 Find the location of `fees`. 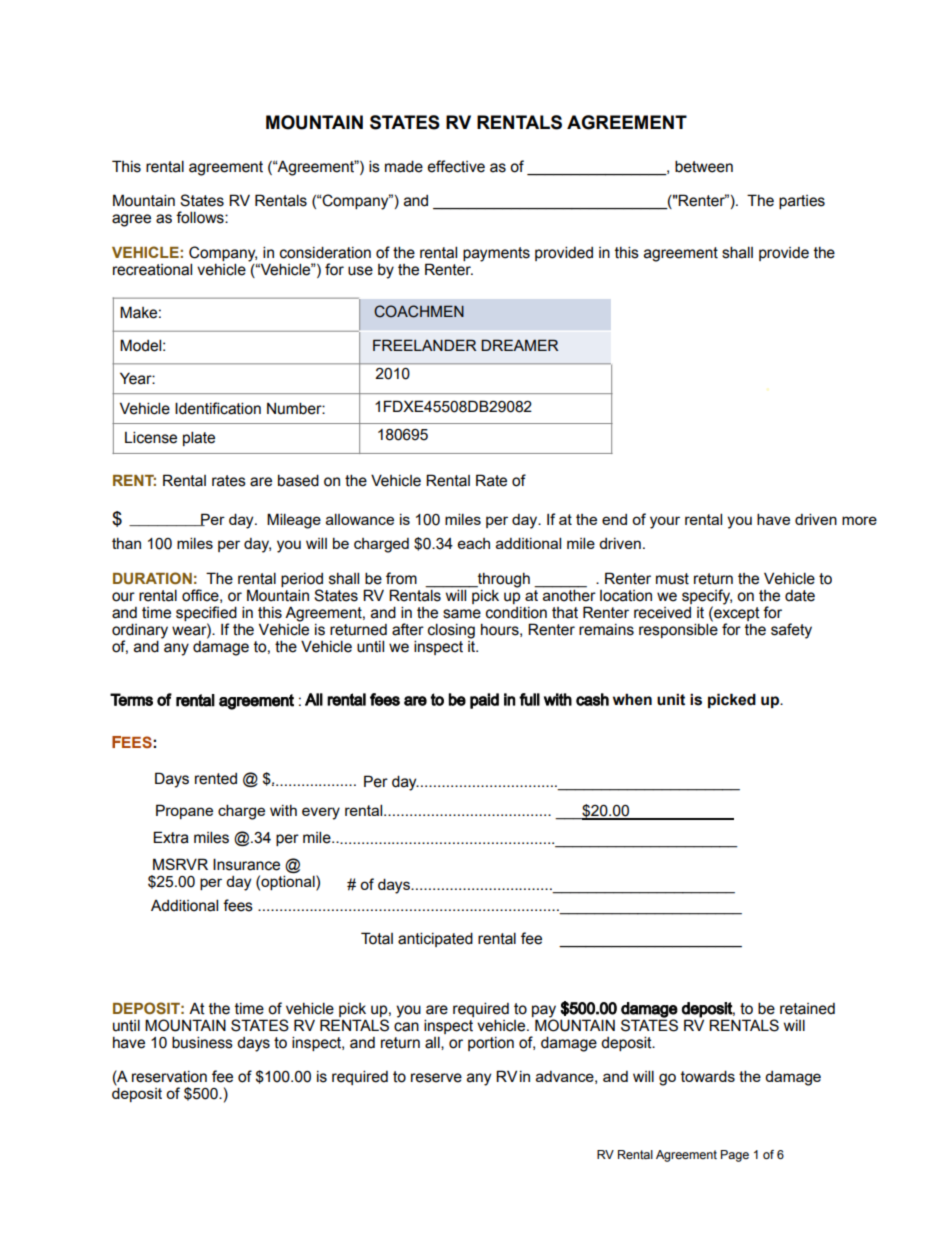

fees is located at coordinates (238, 905).
